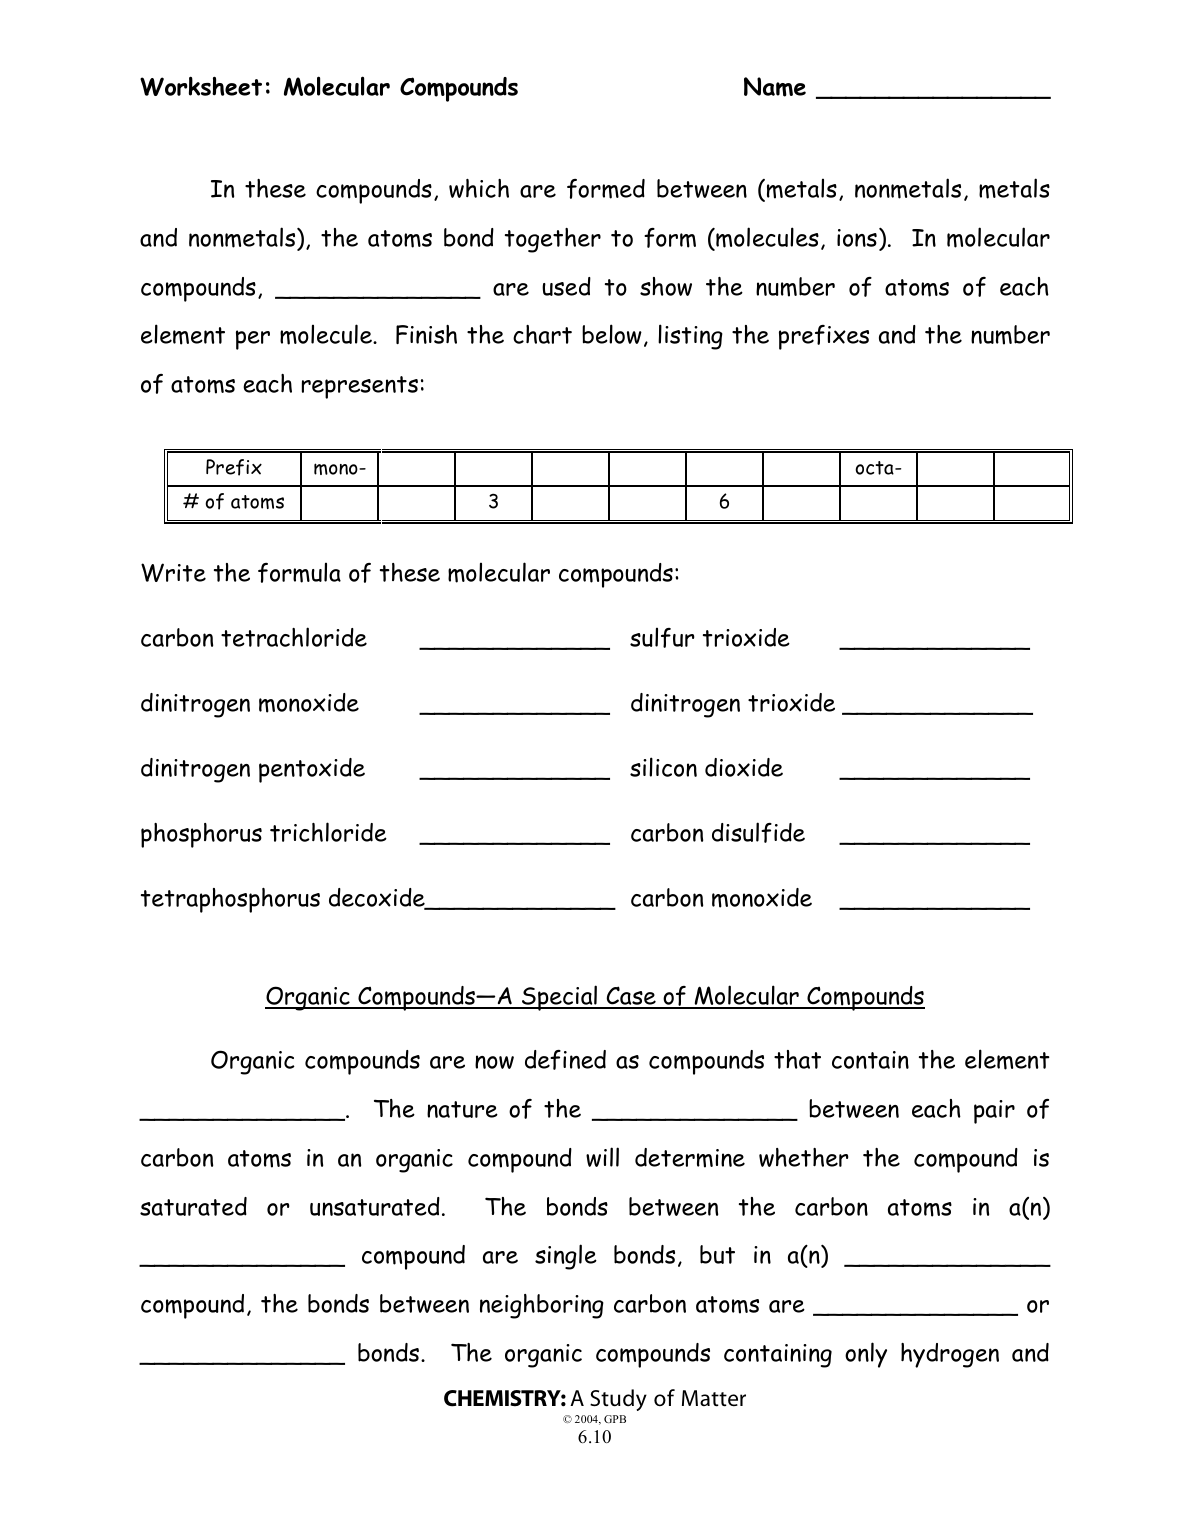 The image size is (1190, 1539). I want to click on below, so click(612, 334).
